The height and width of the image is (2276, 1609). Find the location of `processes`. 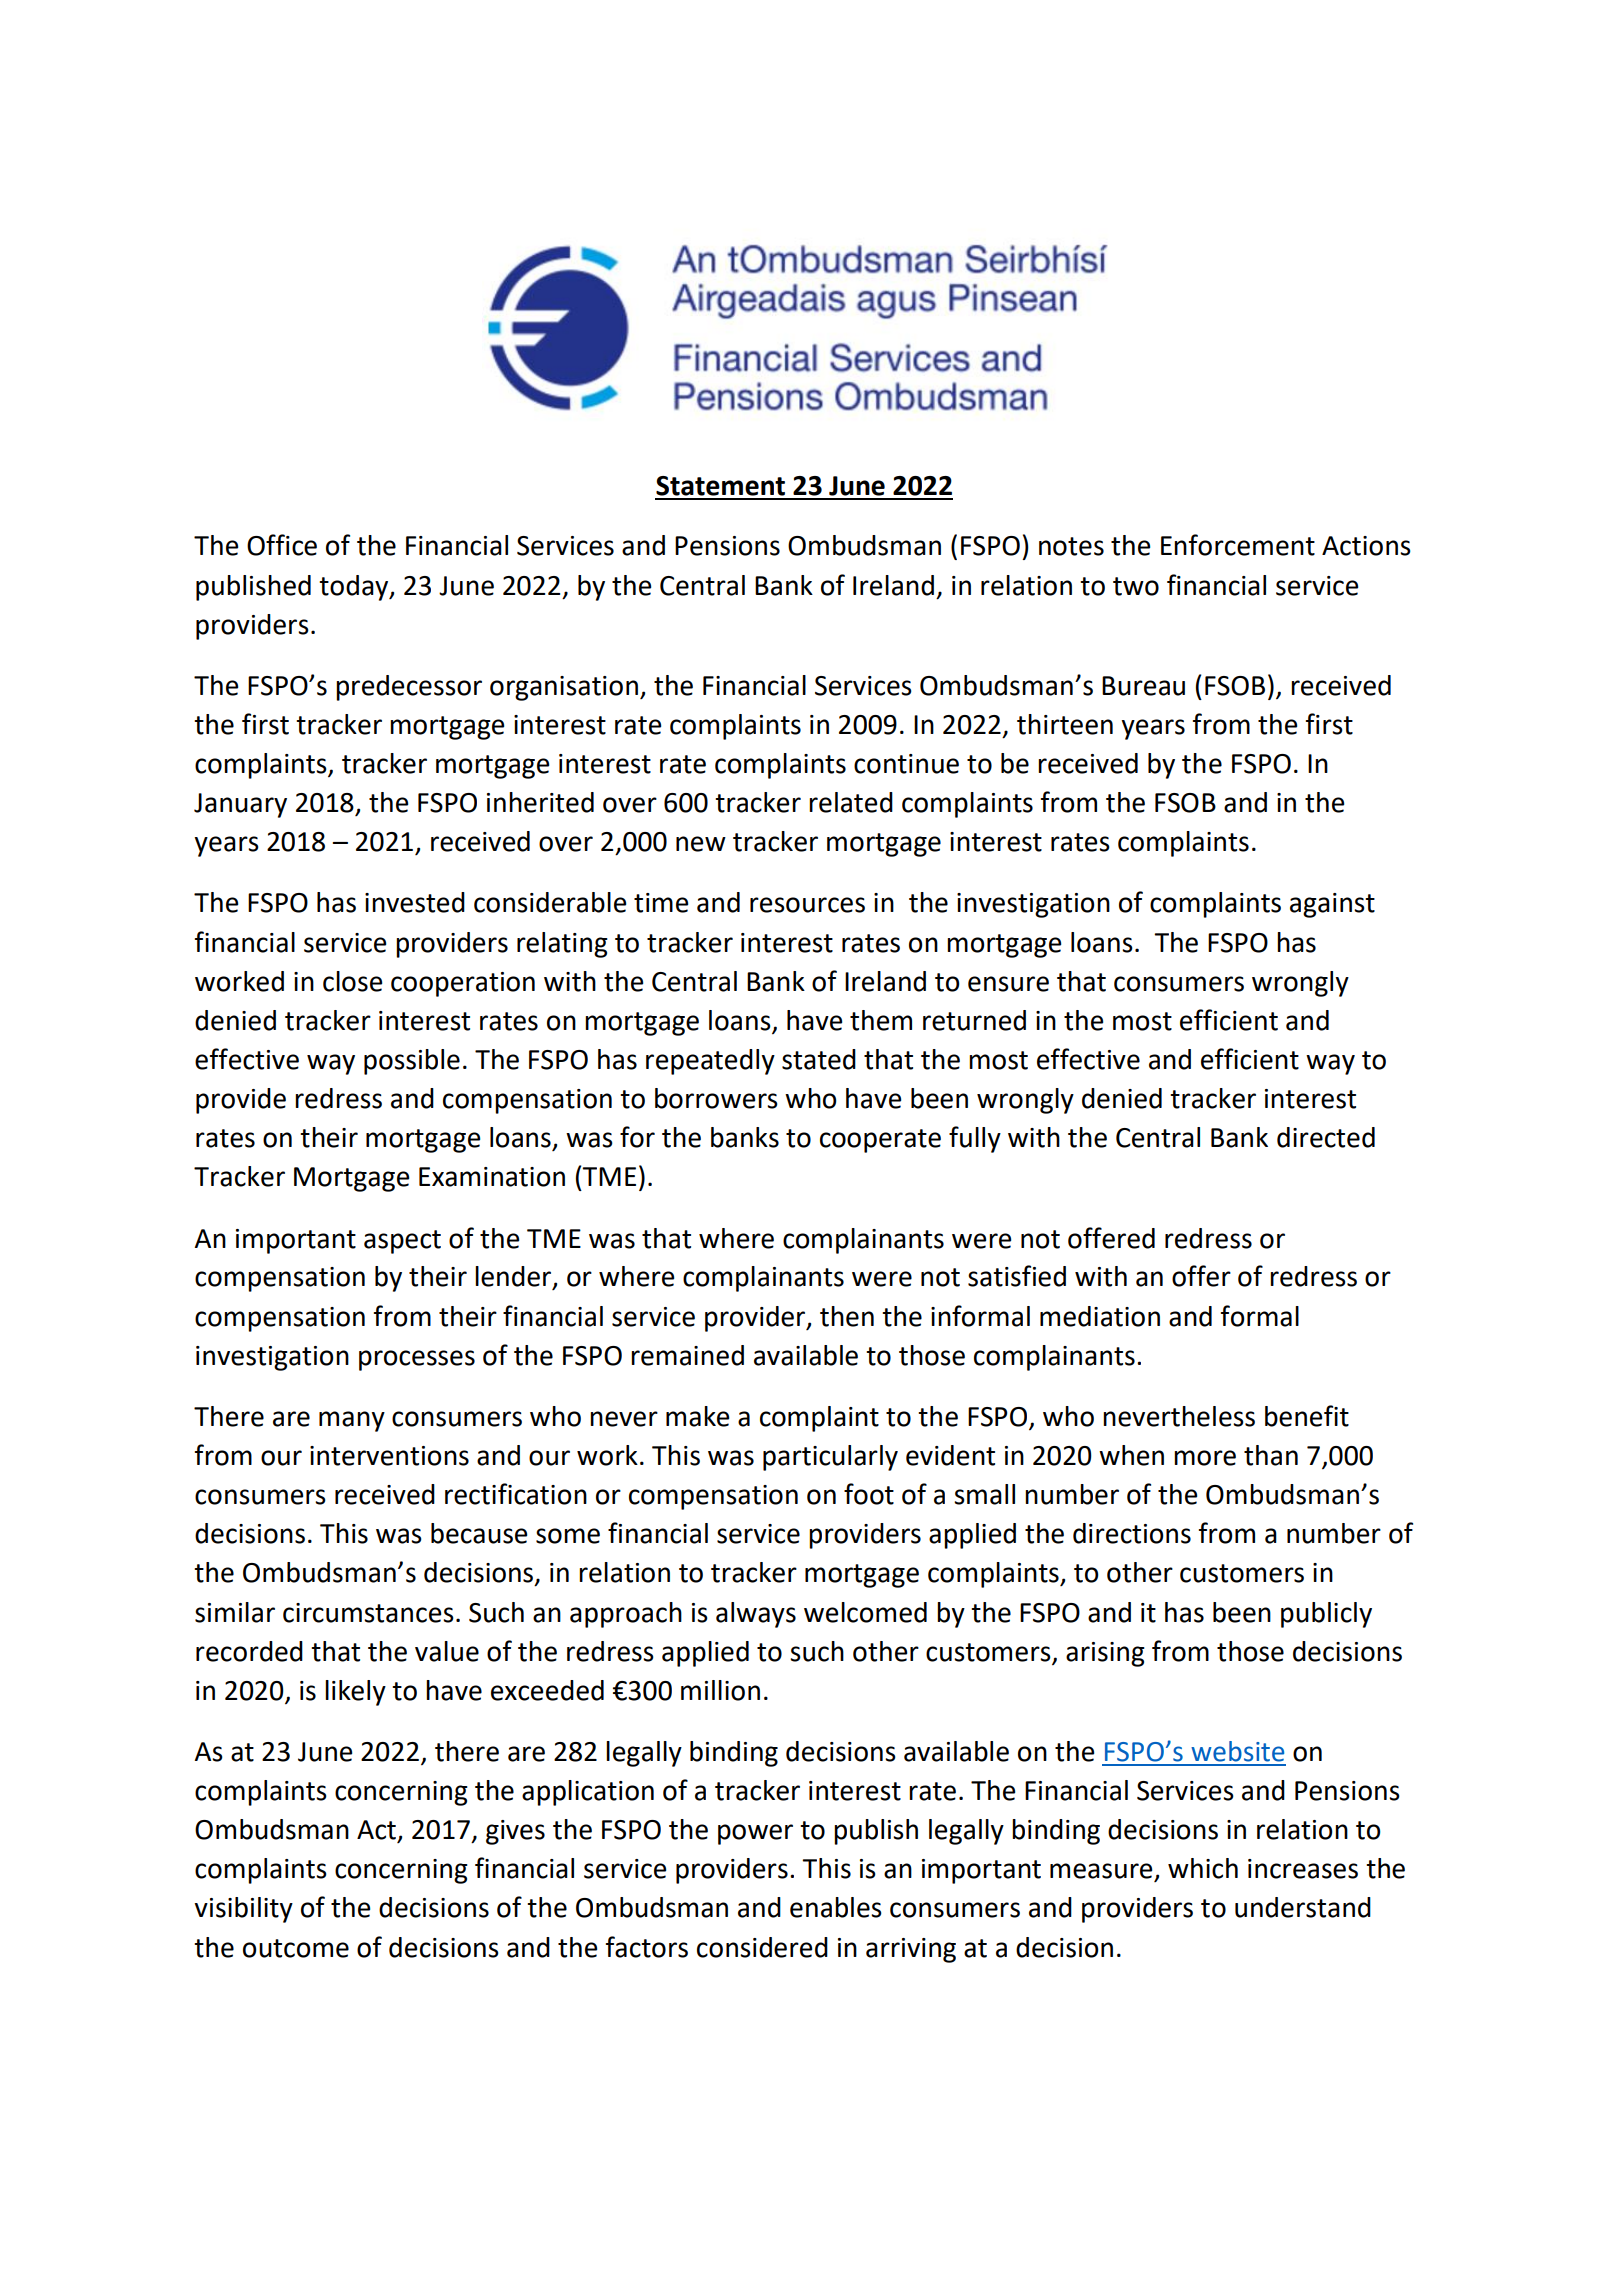

processes is located at coordinates (417, 1360).
